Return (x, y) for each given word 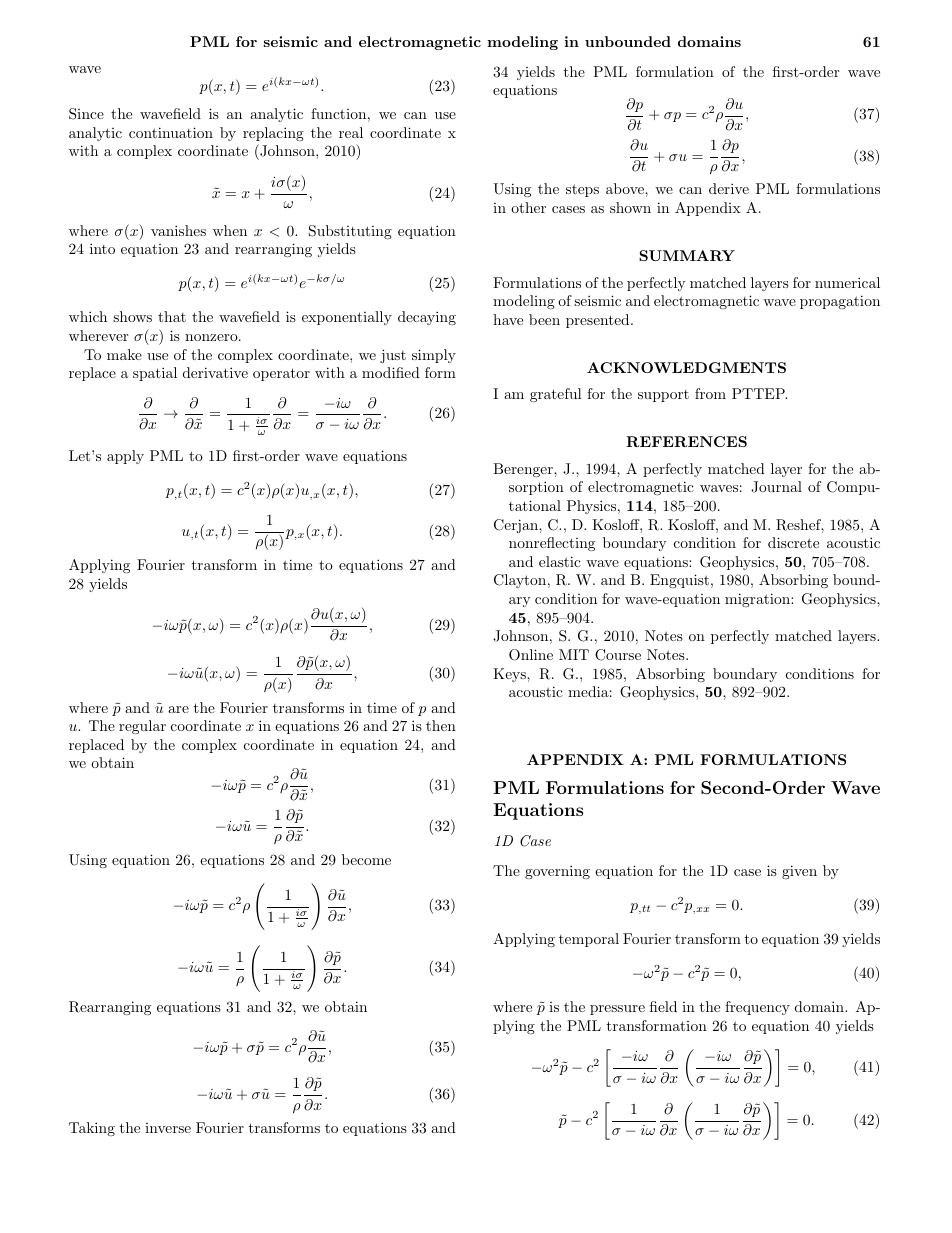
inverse (168, 1128)
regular (142, 727)
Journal (776, 487)
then (441, 725)
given (799, 872)
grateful (556, 395)
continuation (171, 132)
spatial (155, 374)
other (528, 207)
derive (729, 188)
